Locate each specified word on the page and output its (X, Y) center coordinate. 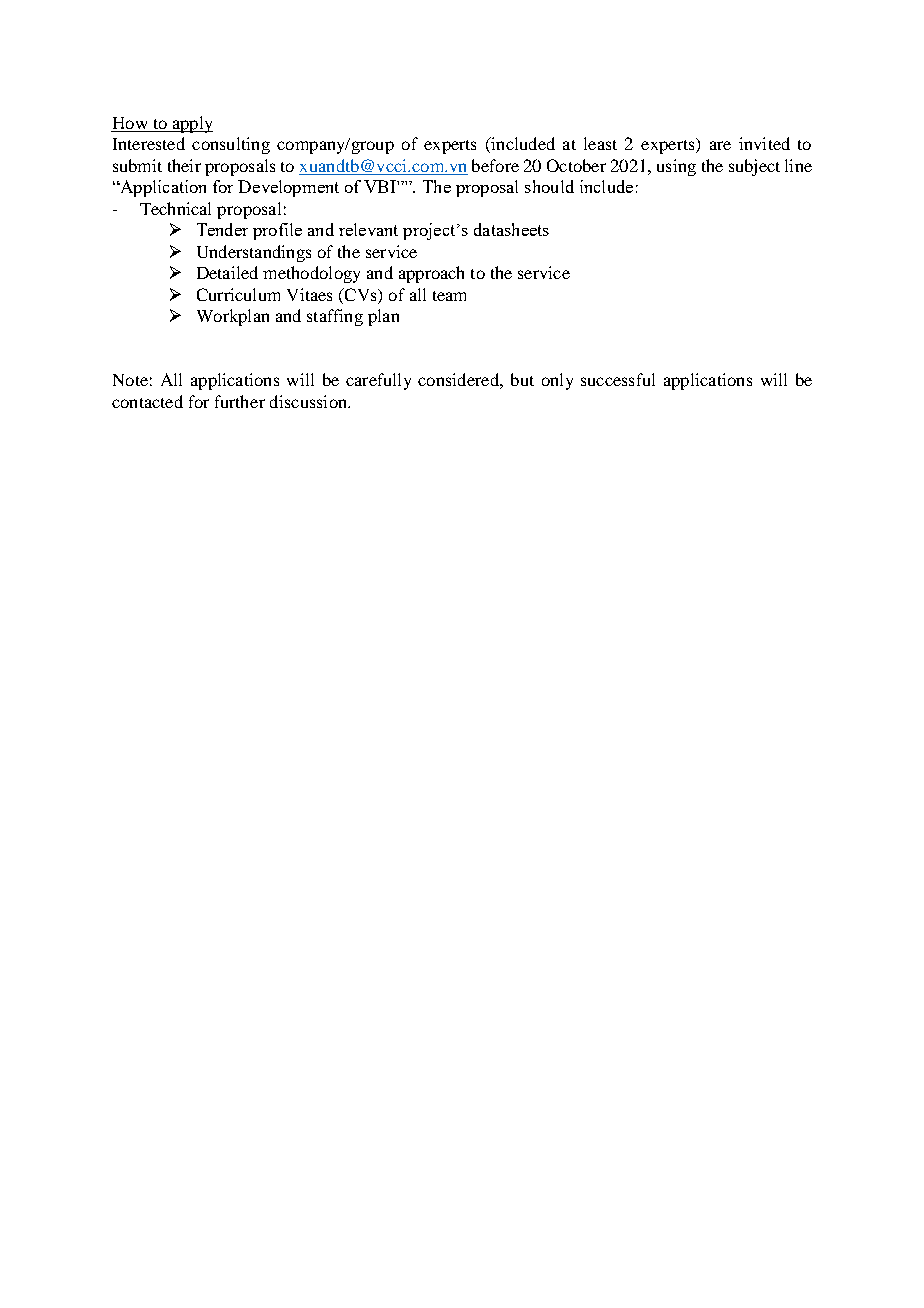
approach (431, 274)
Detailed (227, 272)
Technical (175, 208)
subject (754, 167)
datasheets (511, 229)
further (240, 401)
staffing (335, 317)
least (600, 143)
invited (764, 143)
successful (618, 379)
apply (191, 124)
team (449, 296)
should (549, 186)
